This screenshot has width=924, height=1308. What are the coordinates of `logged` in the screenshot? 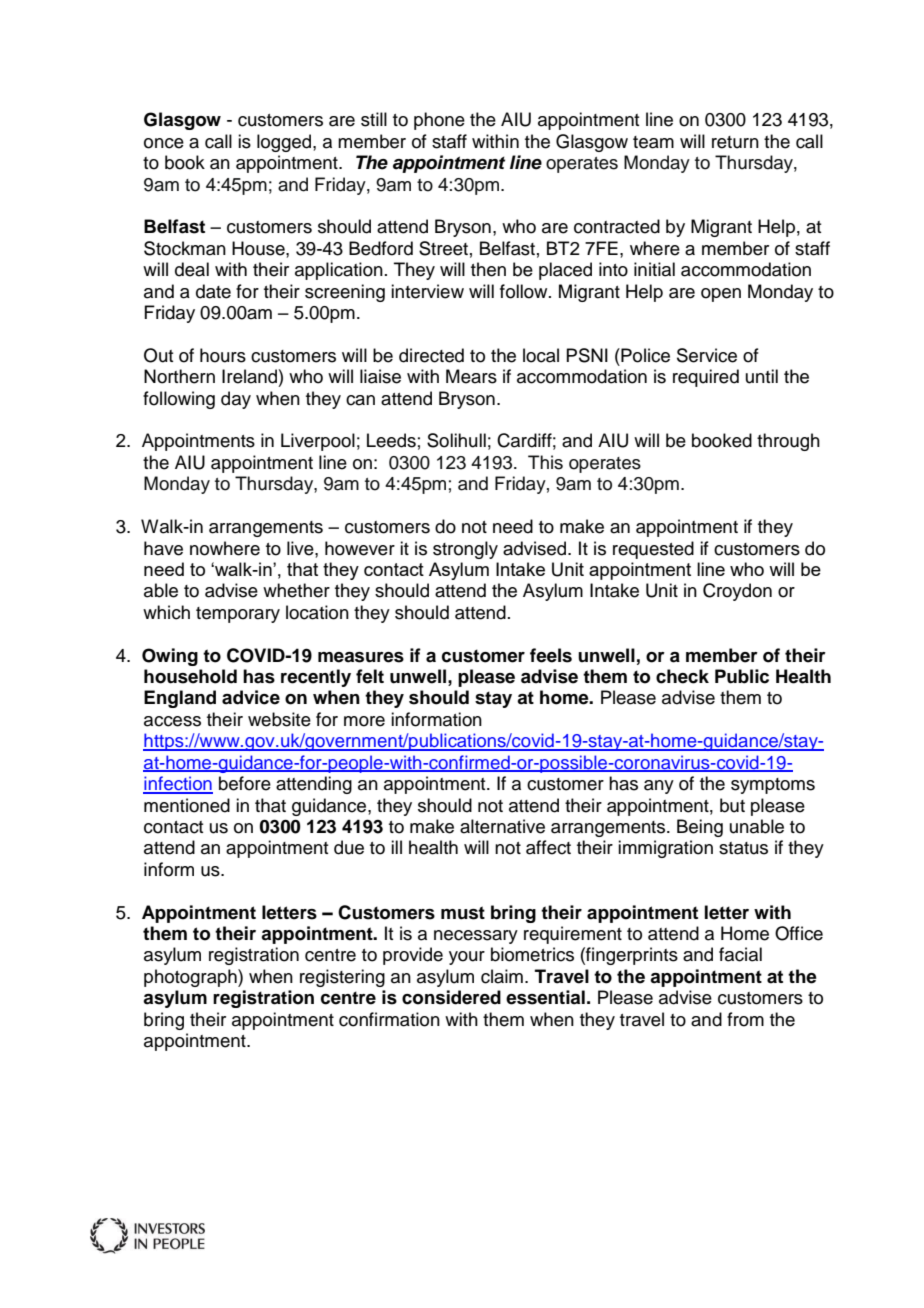 It's located at (285, 143).
